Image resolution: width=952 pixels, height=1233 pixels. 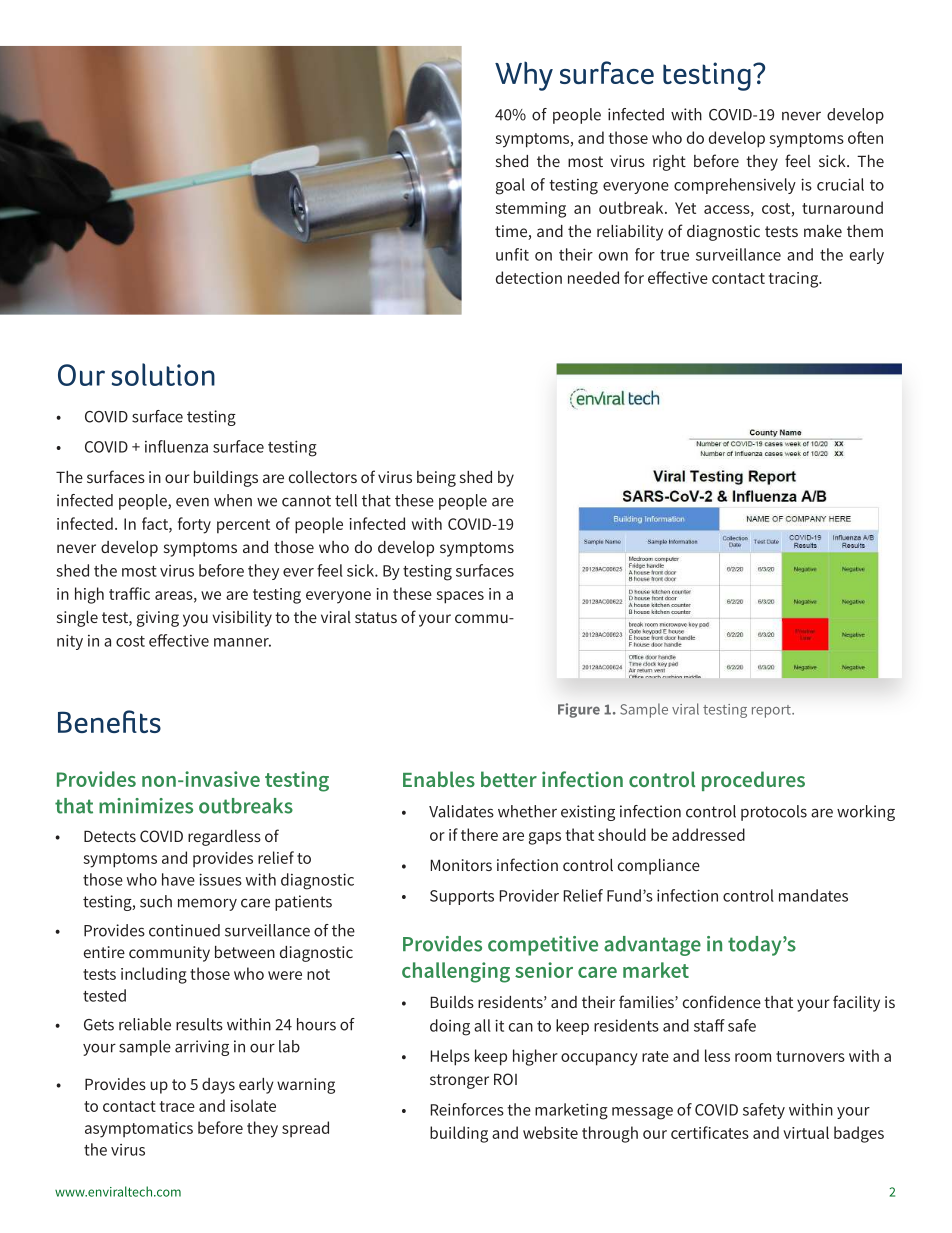 I want to click on Enables, so click(x=439, y=779).
